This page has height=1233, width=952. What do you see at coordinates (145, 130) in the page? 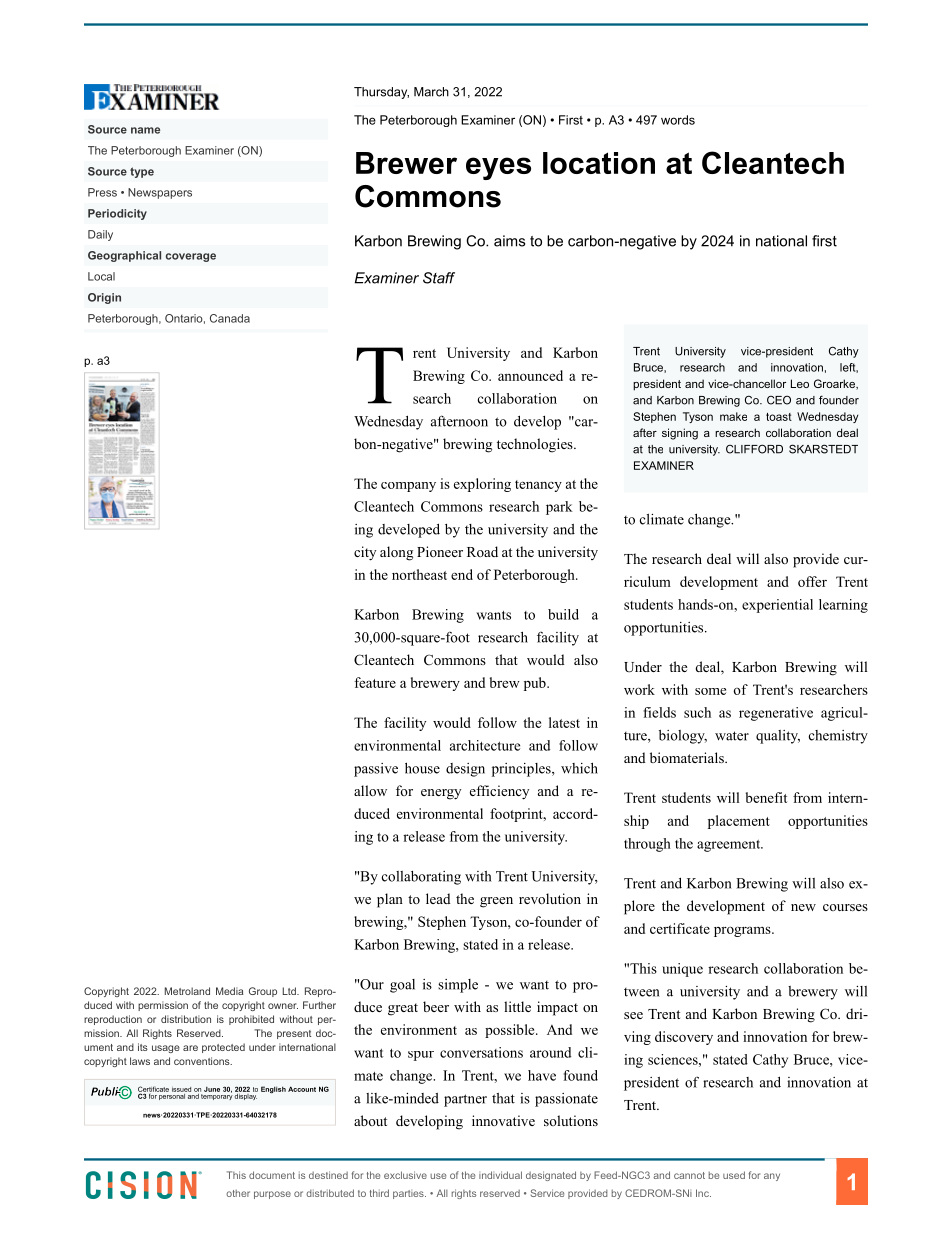
I see `name` at bounding box center [145, 130].
